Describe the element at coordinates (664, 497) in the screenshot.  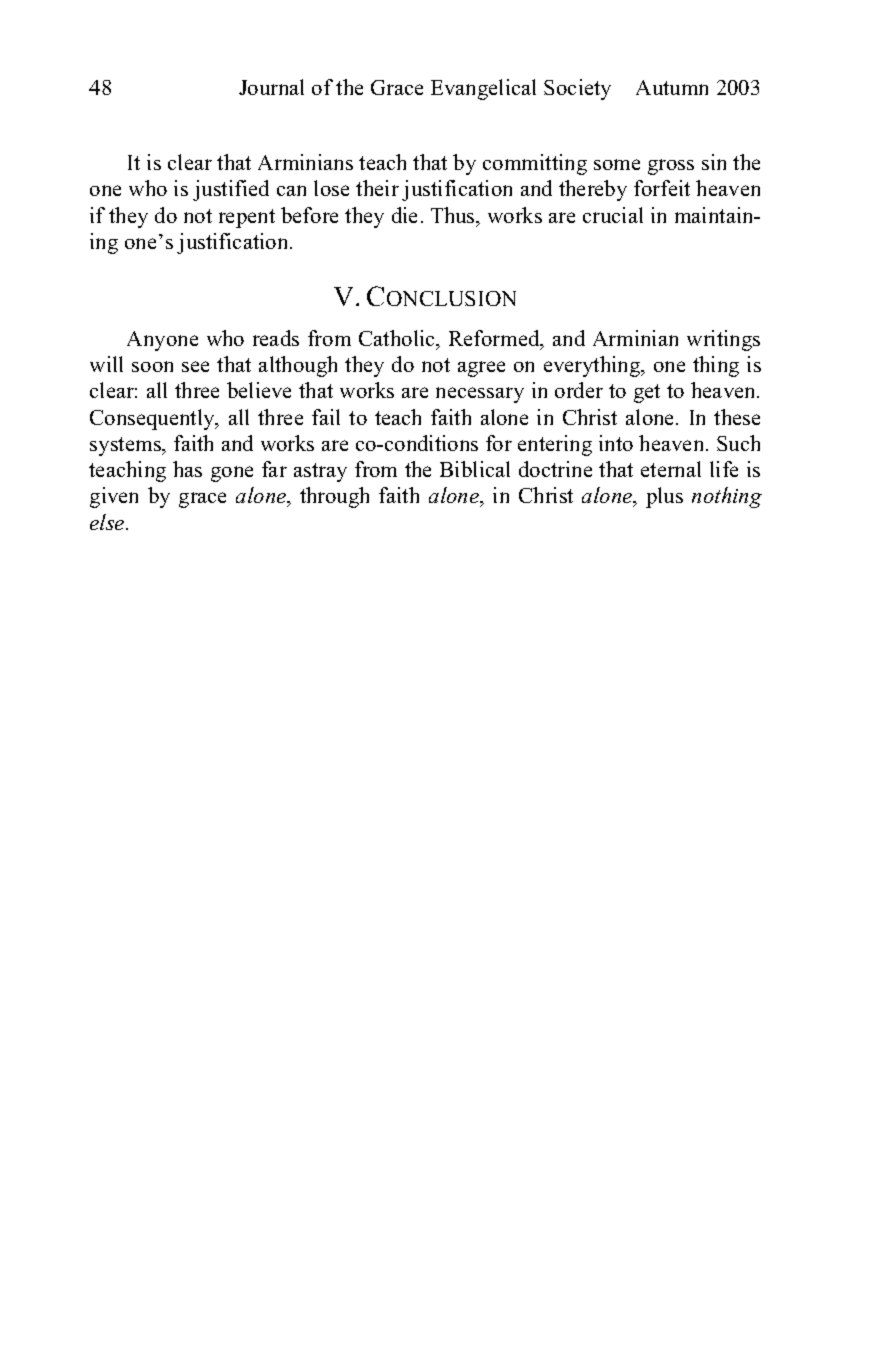
I see `plus` at that location.
